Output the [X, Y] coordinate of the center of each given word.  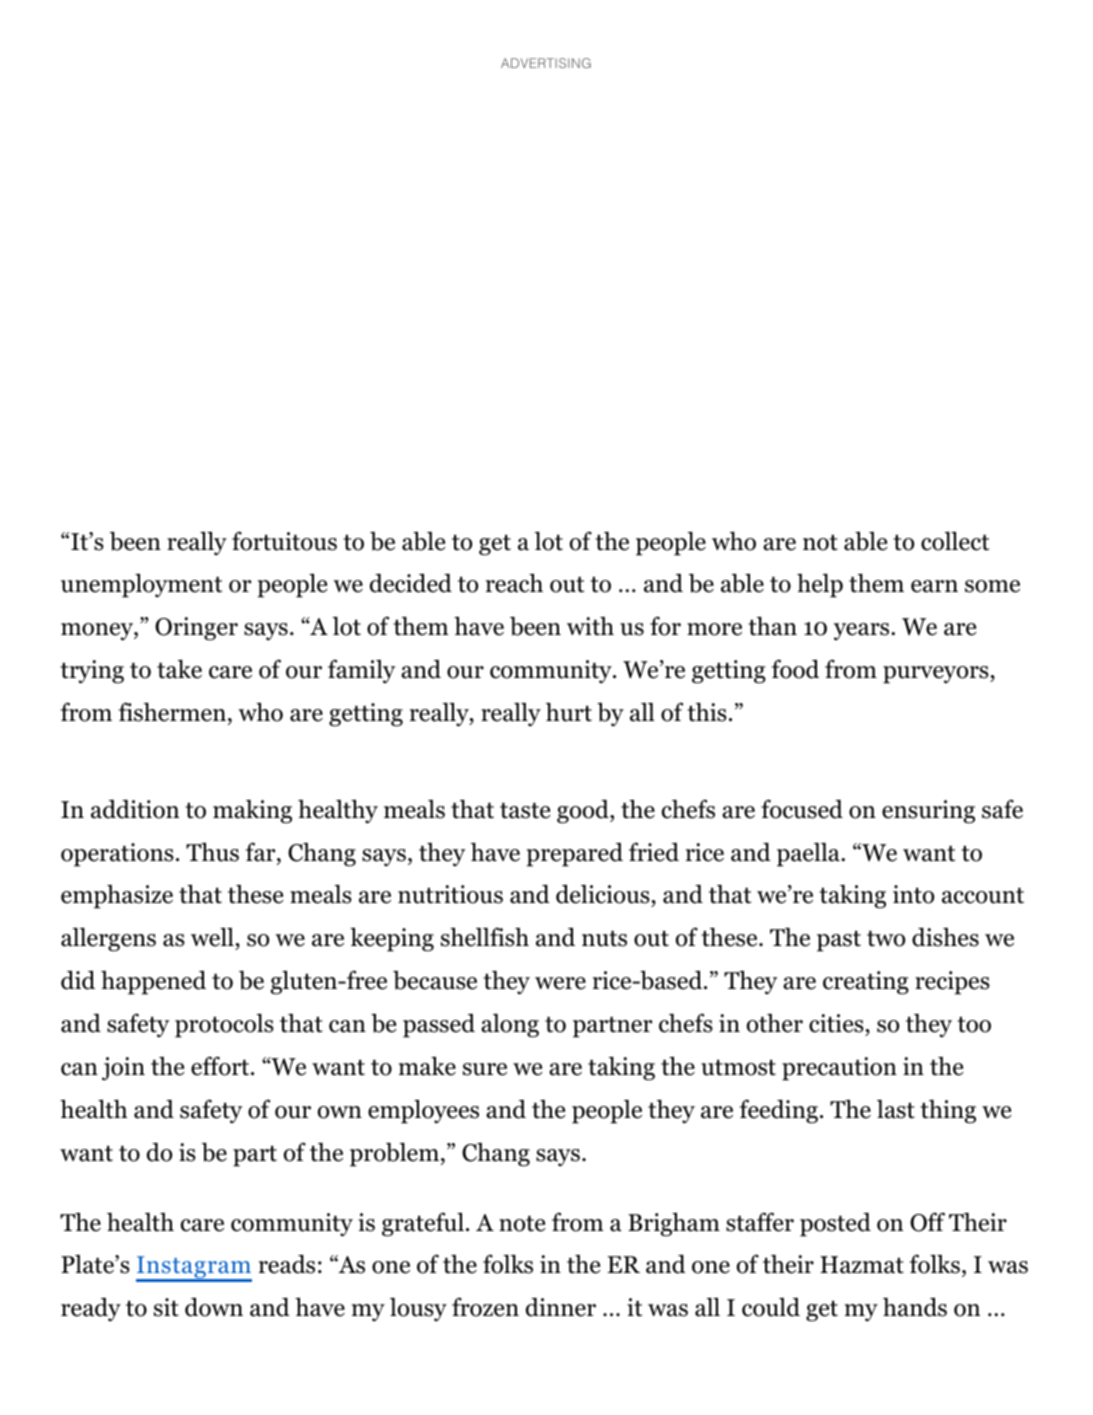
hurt [569, 712]
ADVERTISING [546, 63]
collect [955, 541]
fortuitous [284, 541]
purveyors [936, 675]
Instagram [194, 1269]
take [179, 669]
